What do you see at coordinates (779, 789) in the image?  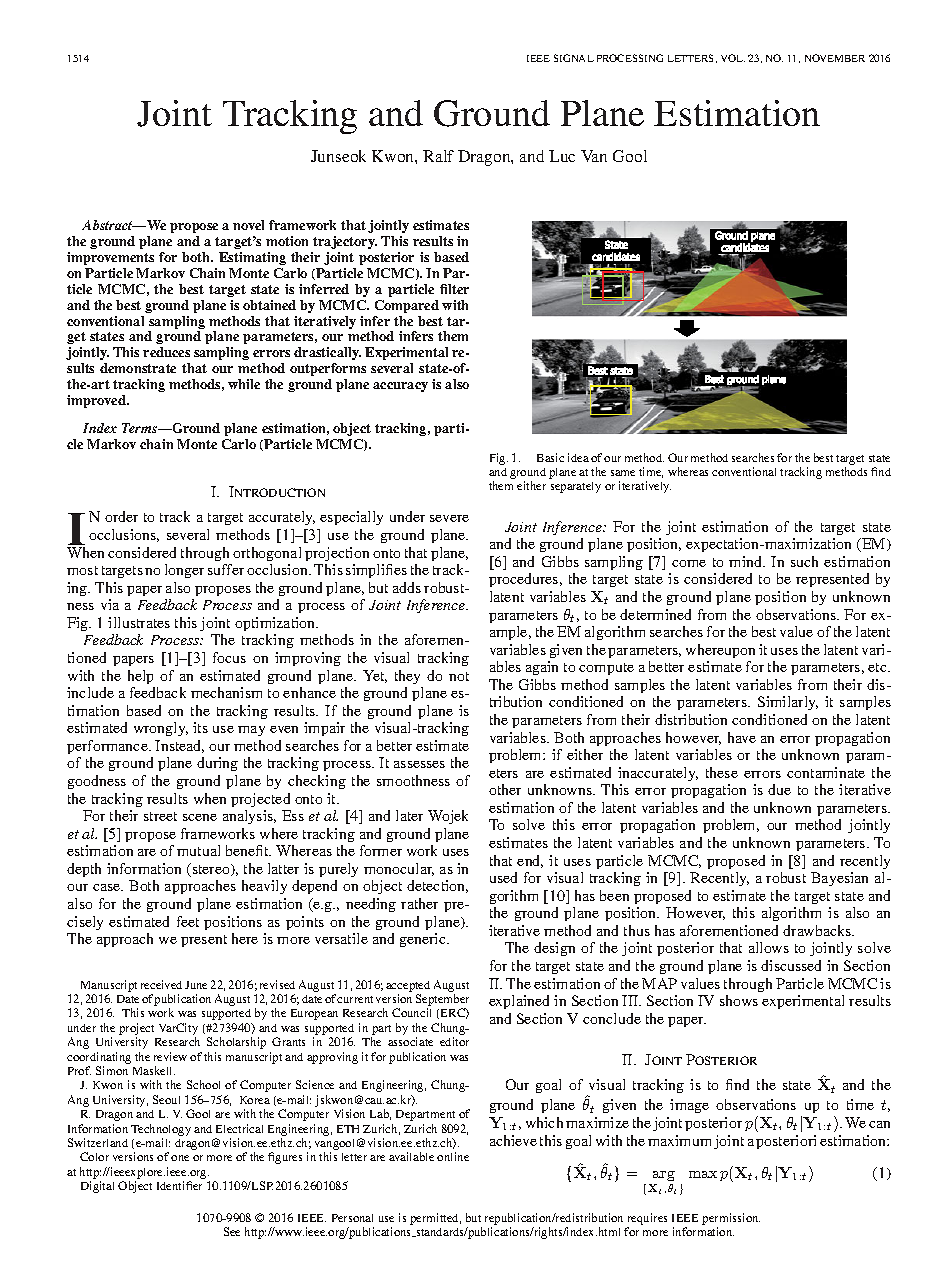 I see `due` at bounding box center [779, 789].
